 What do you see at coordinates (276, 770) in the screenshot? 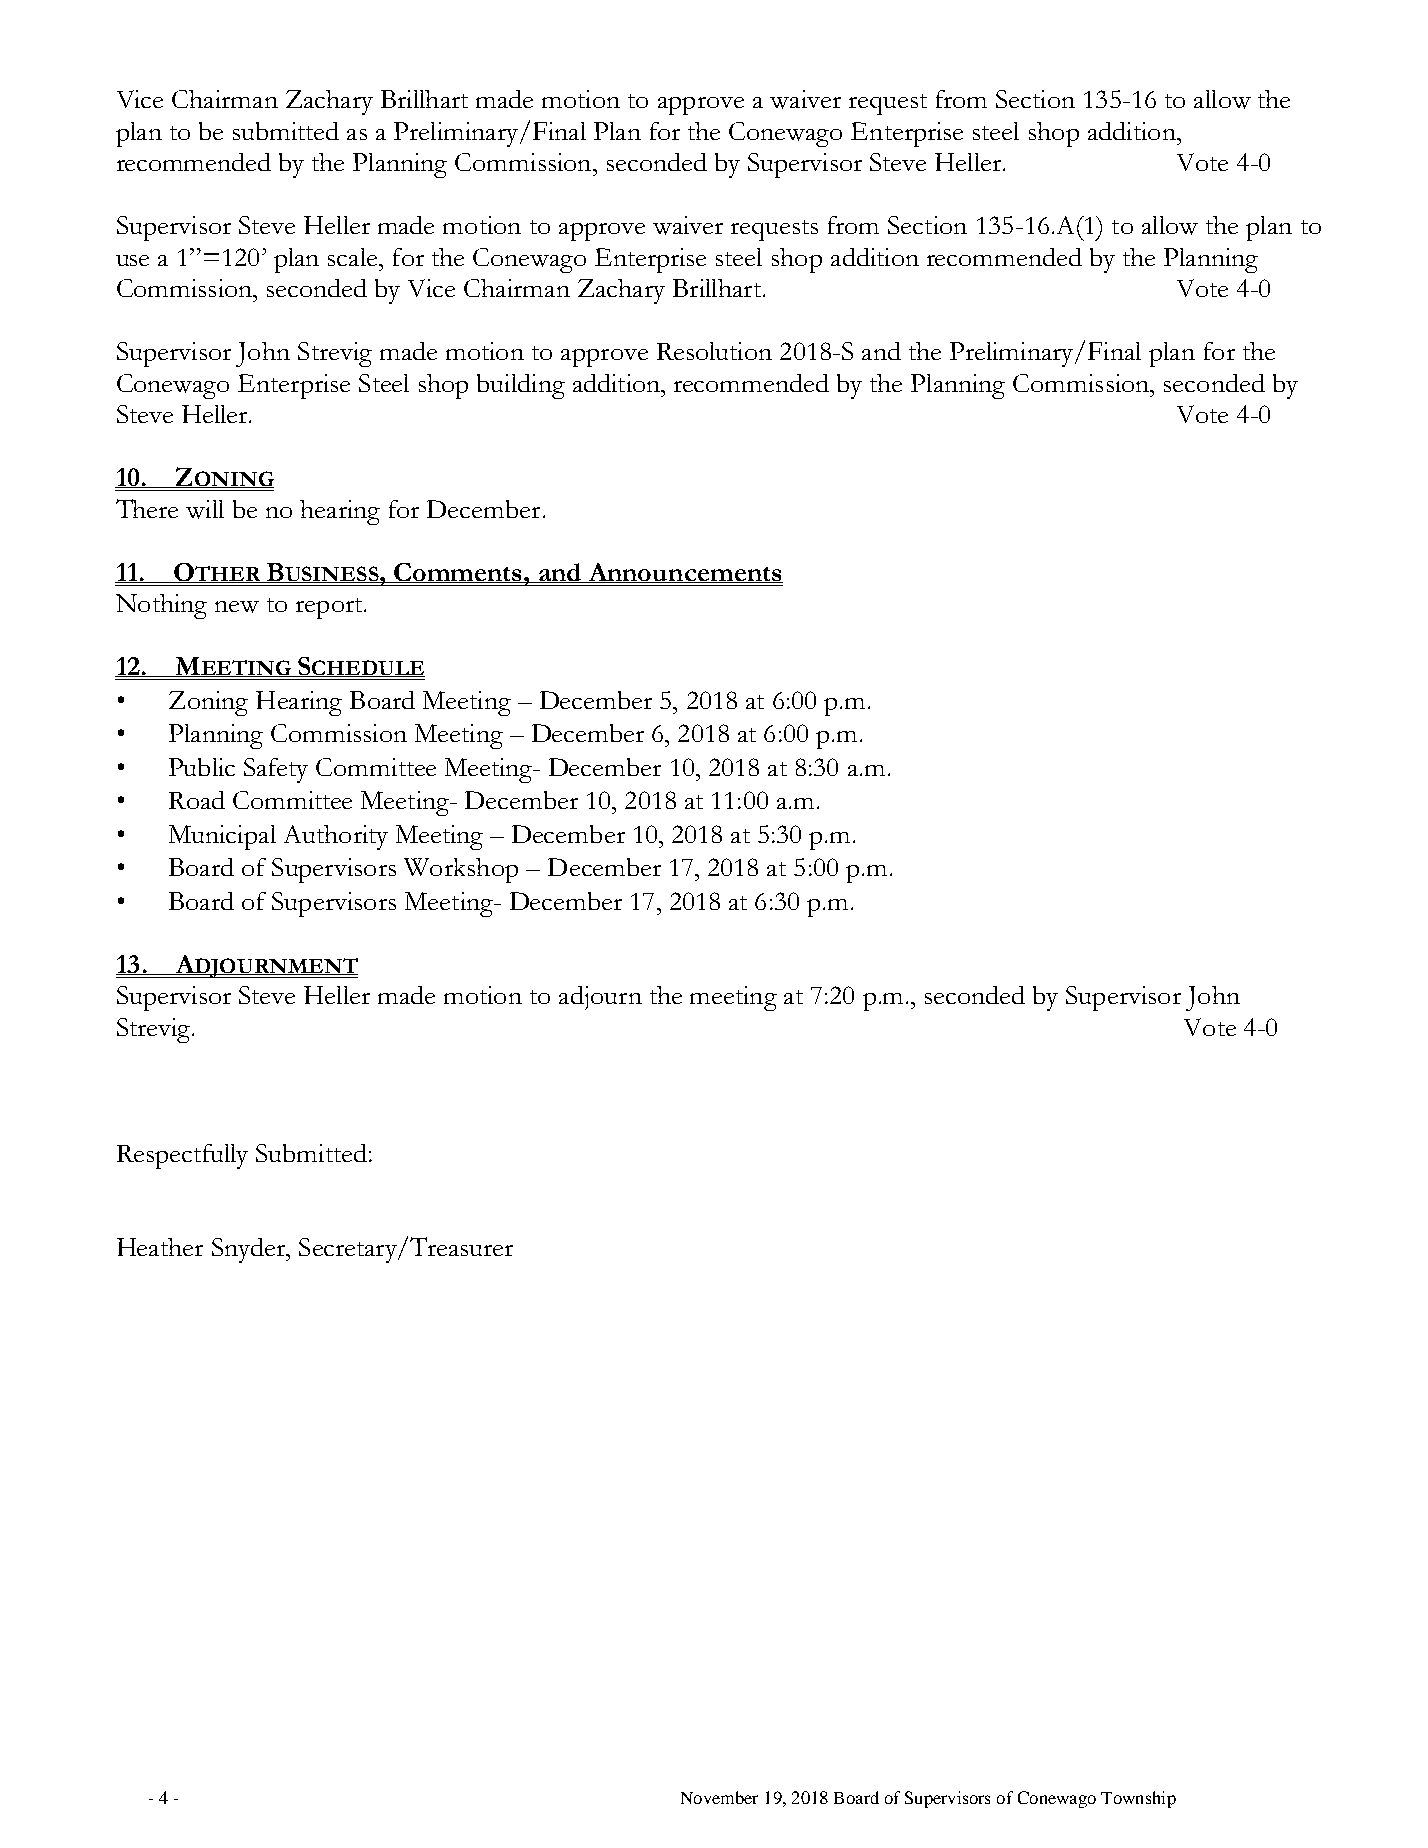
I see `Safety` at bounding box center [276, 770].
